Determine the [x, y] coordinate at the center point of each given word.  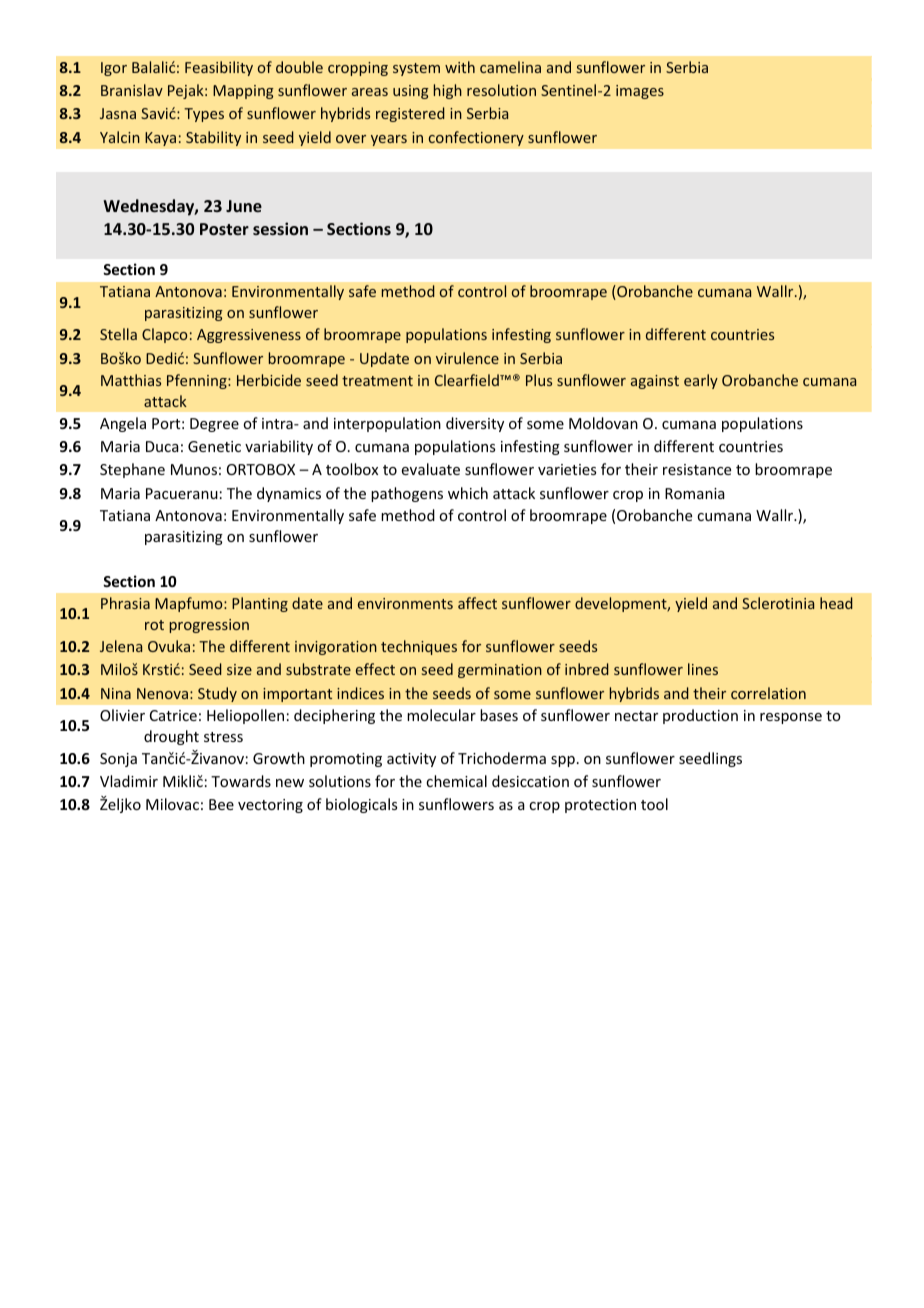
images [640, 92]
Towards [241, 781]
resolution [501, 90]
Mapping [243, 92]
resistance [697, 469]
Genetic [214, 446]
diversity [475, 424]
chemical [456, 781]
